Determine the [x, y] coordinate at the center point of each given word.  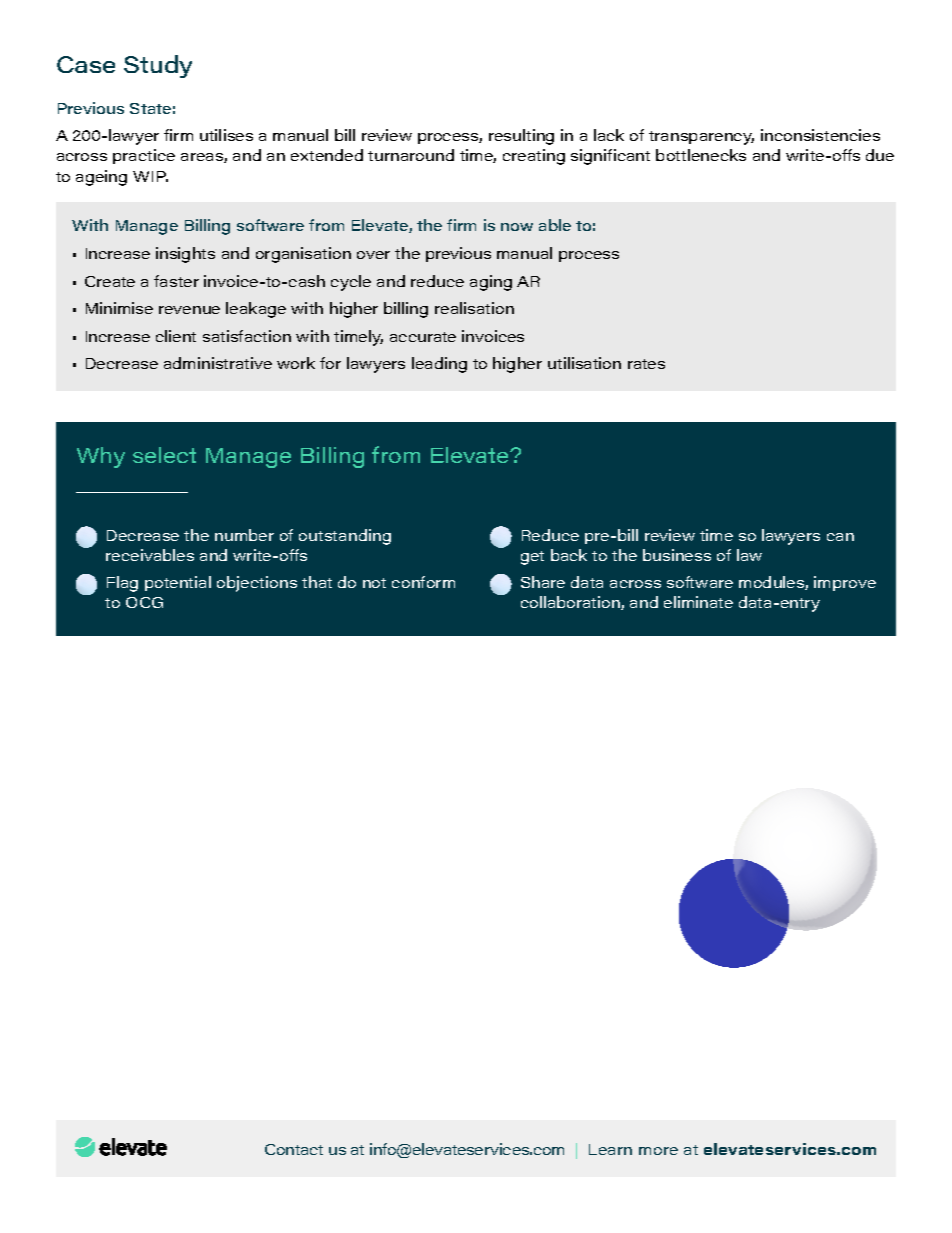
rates [646, 364]
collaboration [571, 603]
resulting [521, 137]
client [176, 336]
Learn [610, 1149]
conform [423, 582]
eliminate [698, 602]
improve [845, 583]
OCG [144, 602]
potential [178, 583]
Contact [294, 1149]
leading [439, 365]
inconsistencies [820, 135]
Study [158, 66]
